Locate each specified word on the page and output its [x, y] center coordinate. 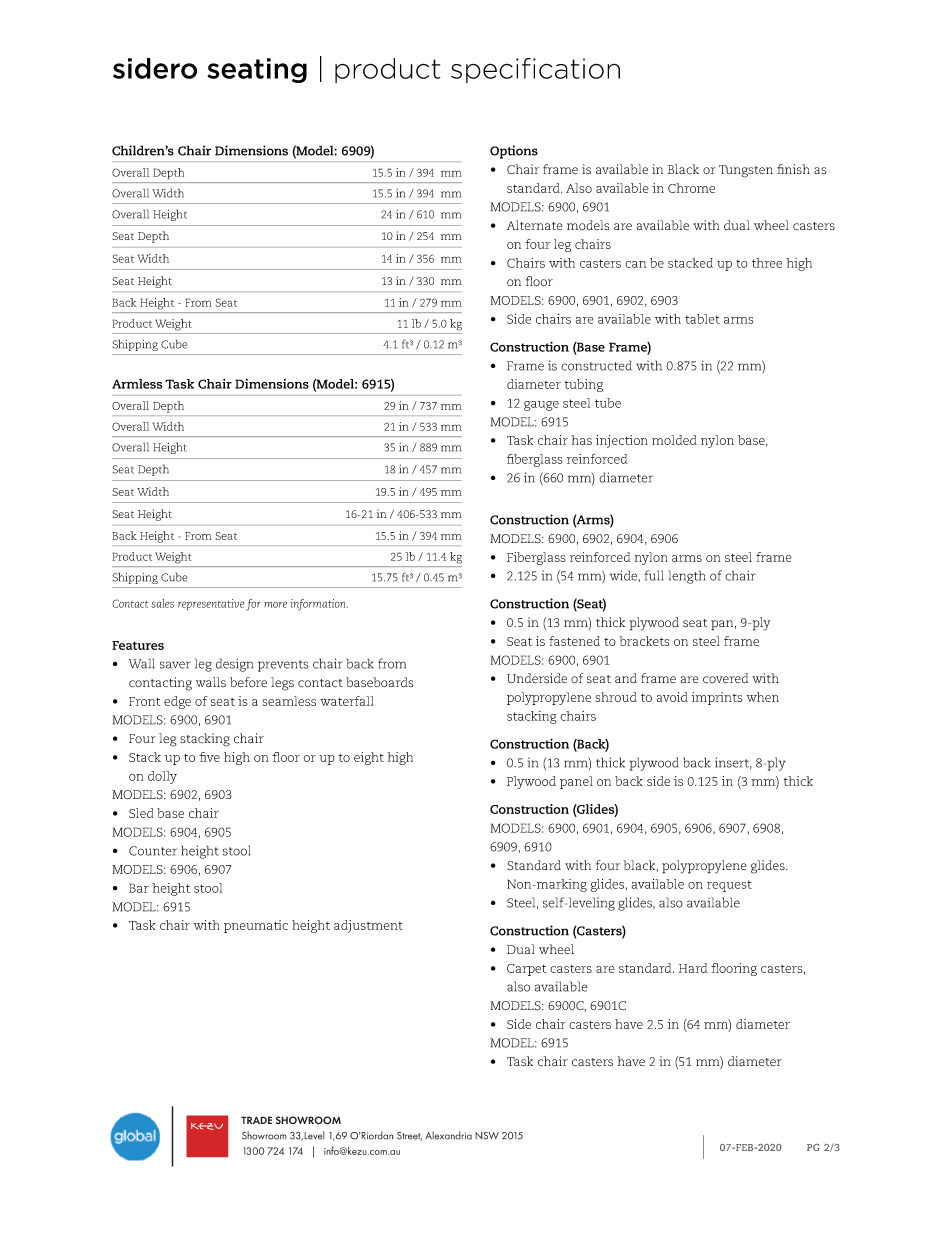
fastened [574, 641]
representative [211, 605]
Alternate [534, 225]
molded [674, 440]
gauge [541, 406]
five [209, 757]
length [687, 577]
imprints [717, 698]
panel [576, 782]
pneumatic [256, 926]
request [729, 886]
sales [162, 603]
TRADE [256, 1120]
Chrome [691, 188]
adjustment [368, 926]
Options [514, 152]
